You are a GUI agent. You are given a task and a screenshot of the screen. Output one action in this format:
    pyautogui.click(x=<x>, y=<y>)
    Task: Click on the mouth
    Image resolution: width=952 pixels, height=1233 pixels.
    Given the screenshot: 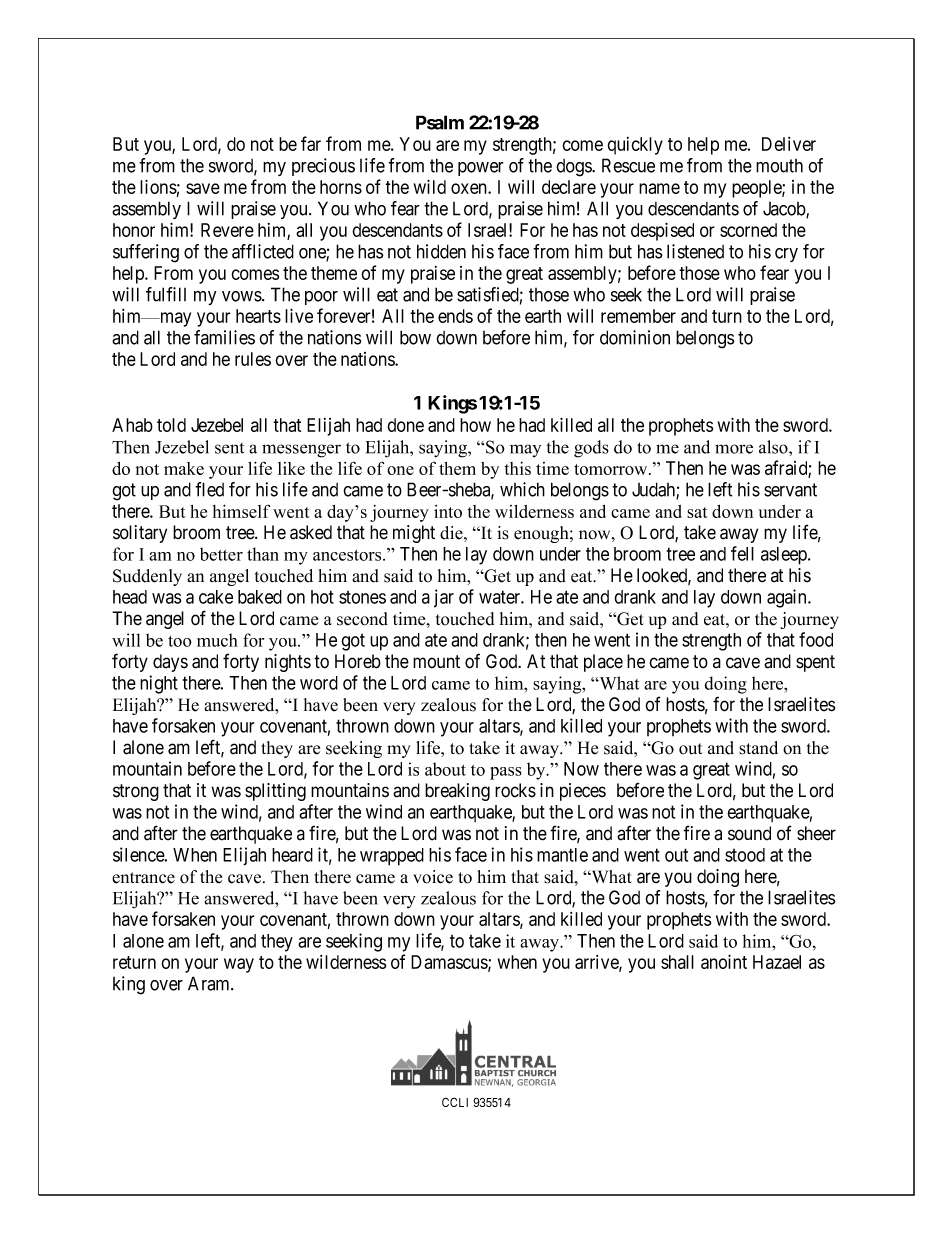 What is the action you would take?
    pyautogui.click(x=779, y=166)
